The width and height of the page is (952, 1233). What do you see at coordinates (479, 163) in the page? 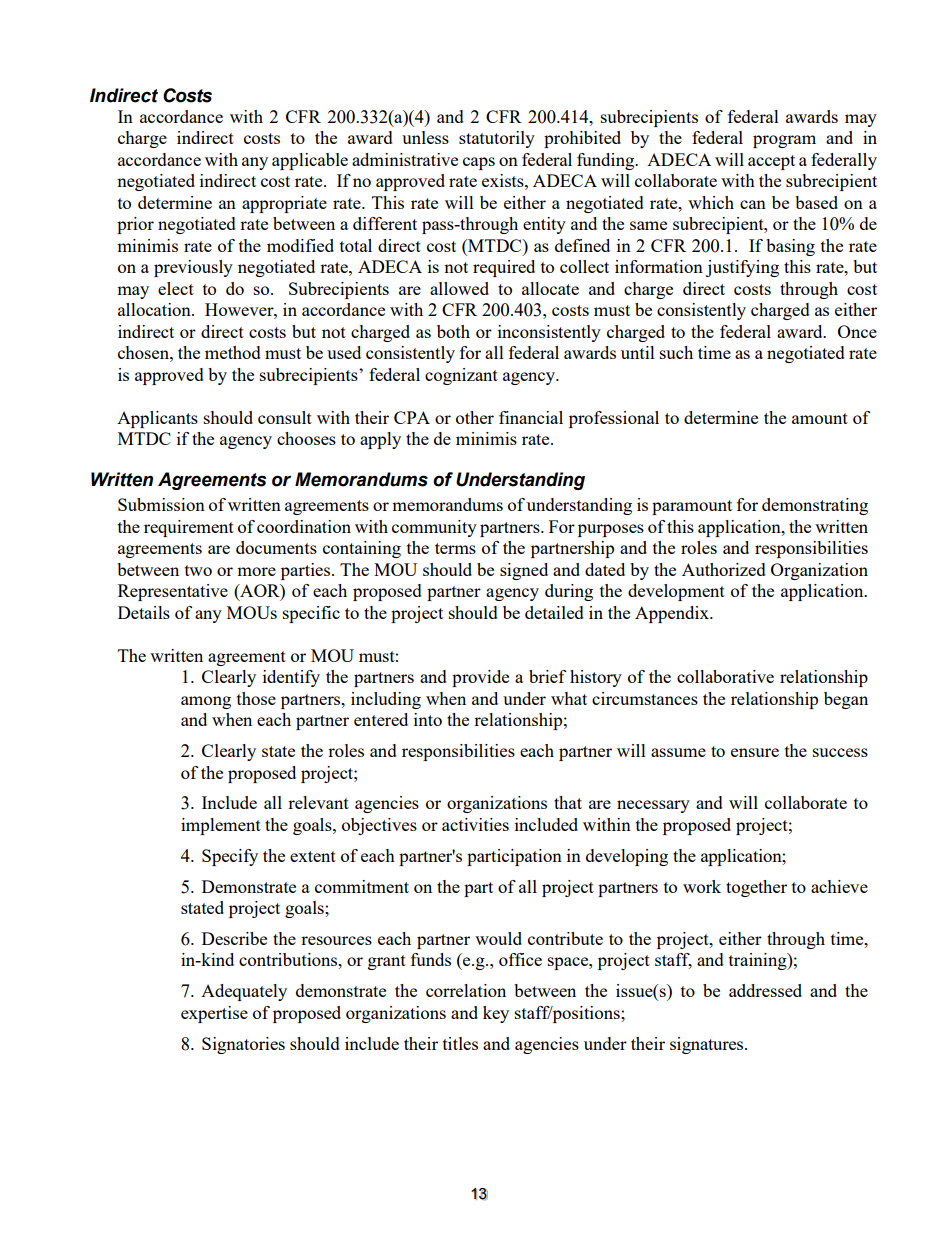
I see `caps` at bounding box center [479, 163].
